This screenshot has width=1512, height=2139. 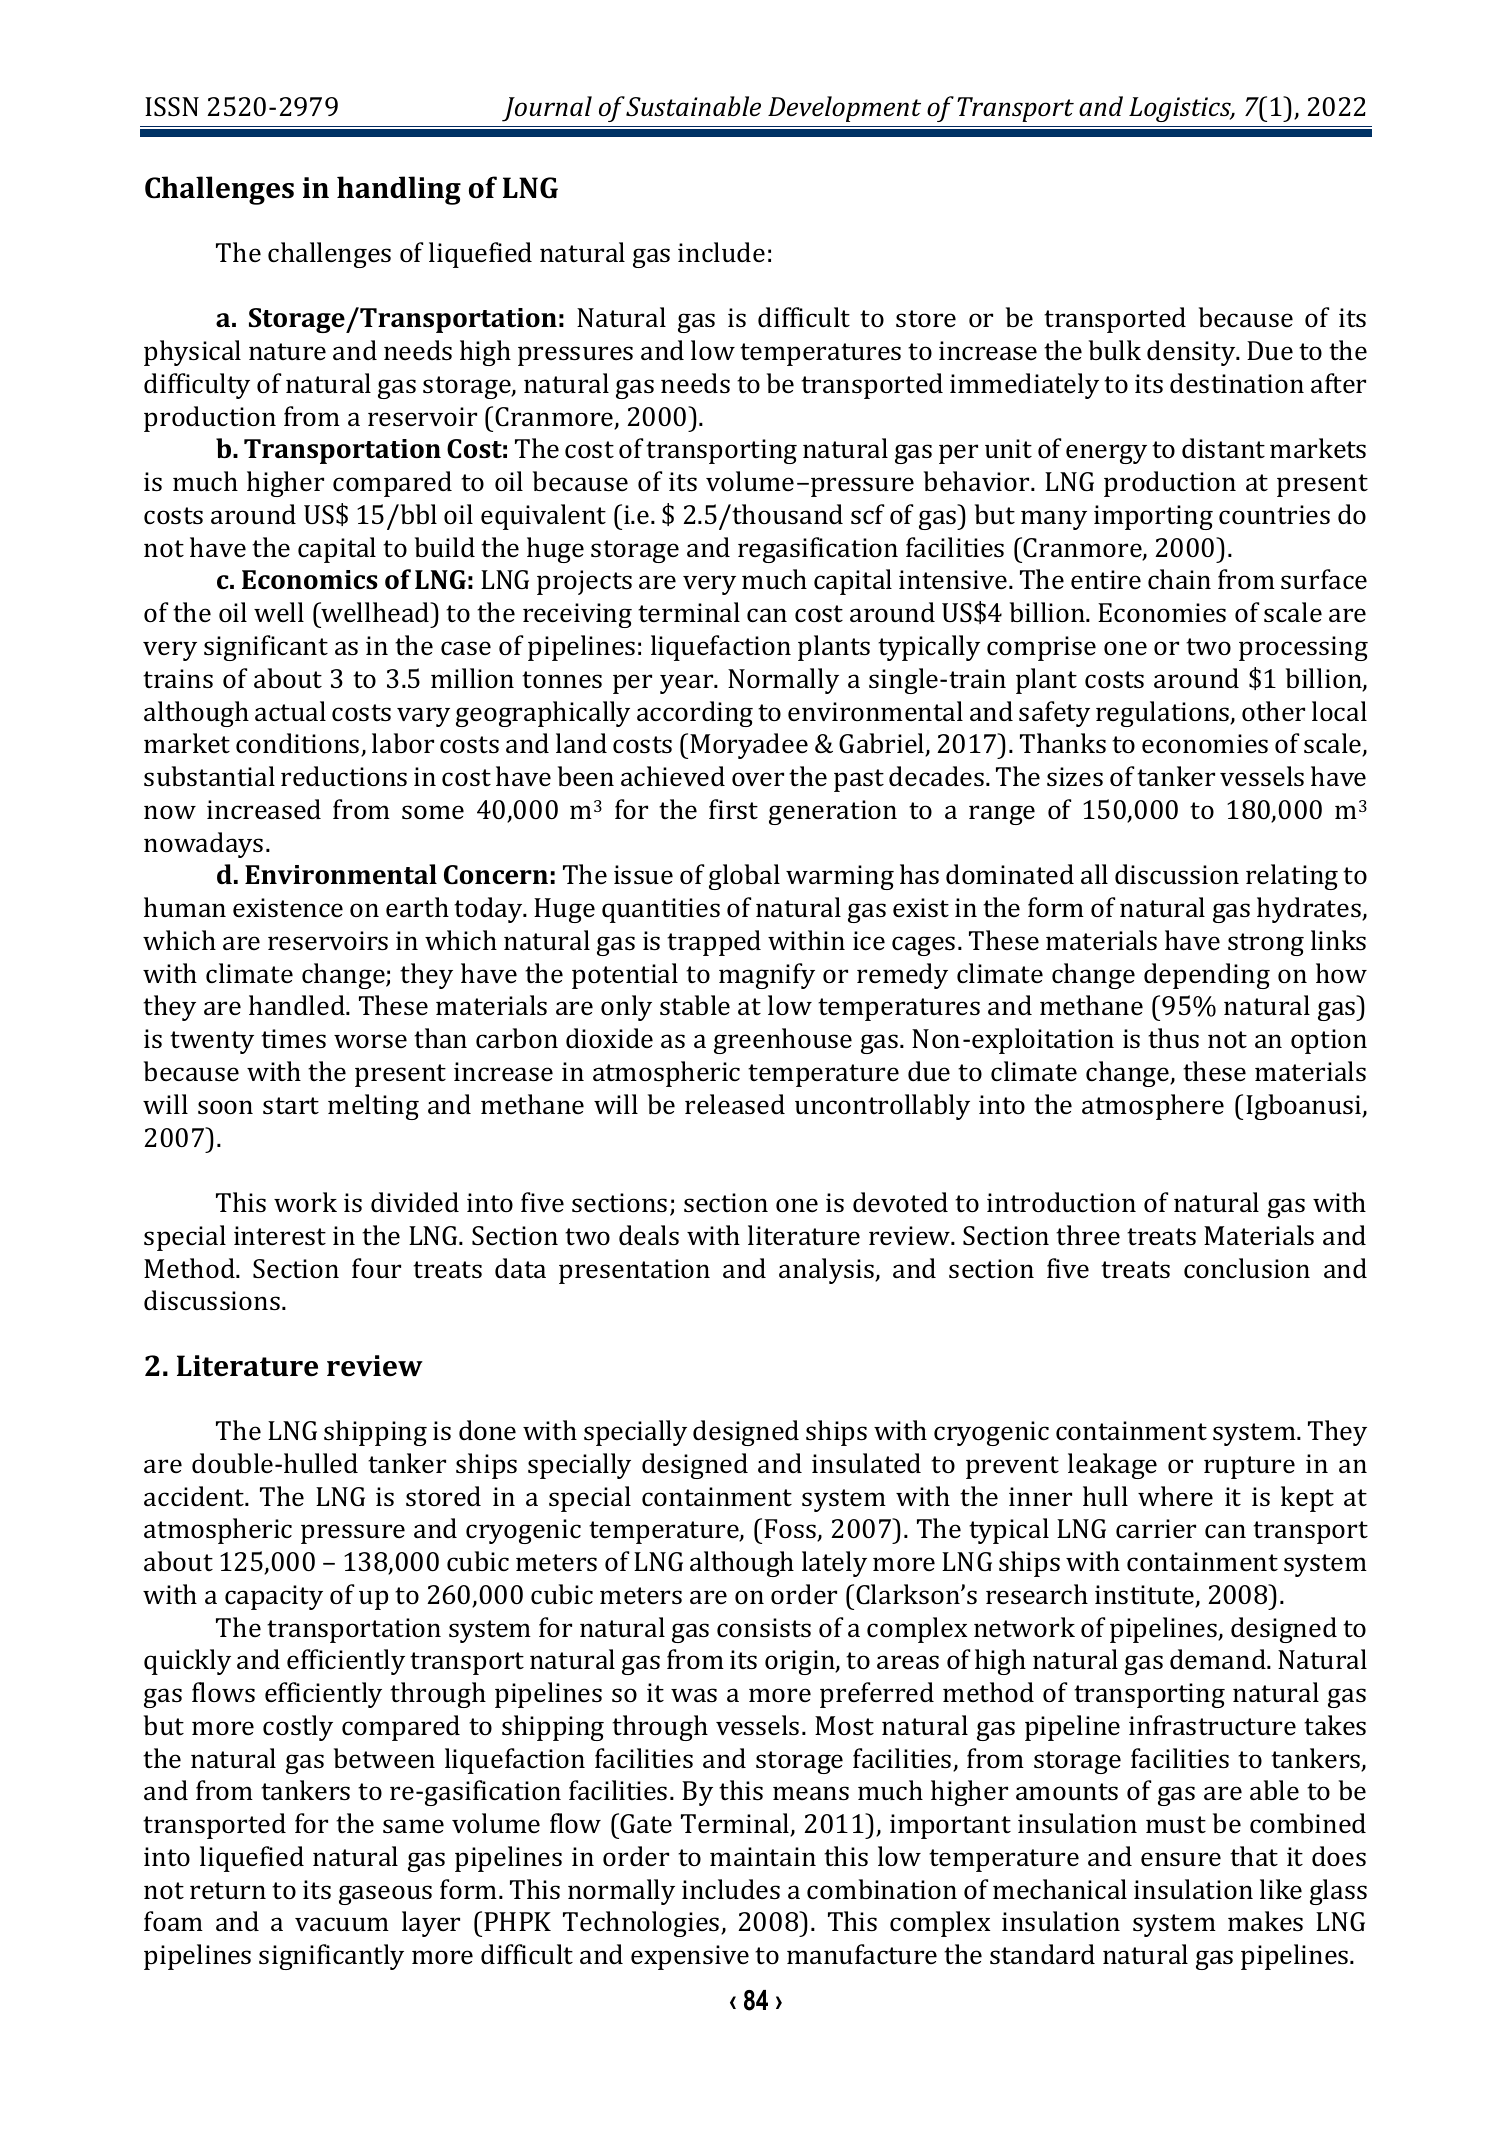 I want to click on density, so click(x=1192, y=353).
